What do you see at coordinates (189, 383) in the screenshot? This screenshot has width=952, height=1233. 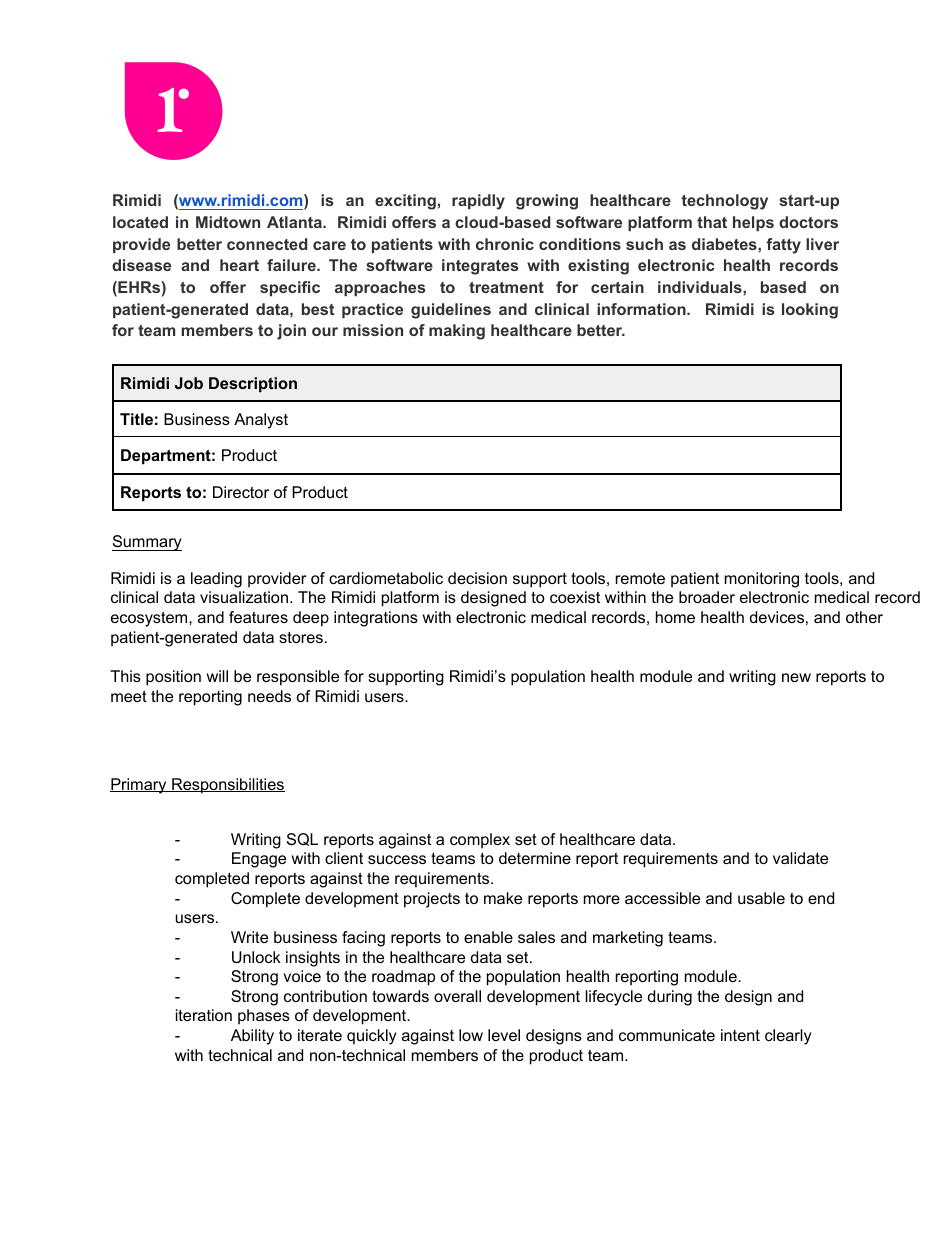 I see `Job` at bounding box center [189, 383].
